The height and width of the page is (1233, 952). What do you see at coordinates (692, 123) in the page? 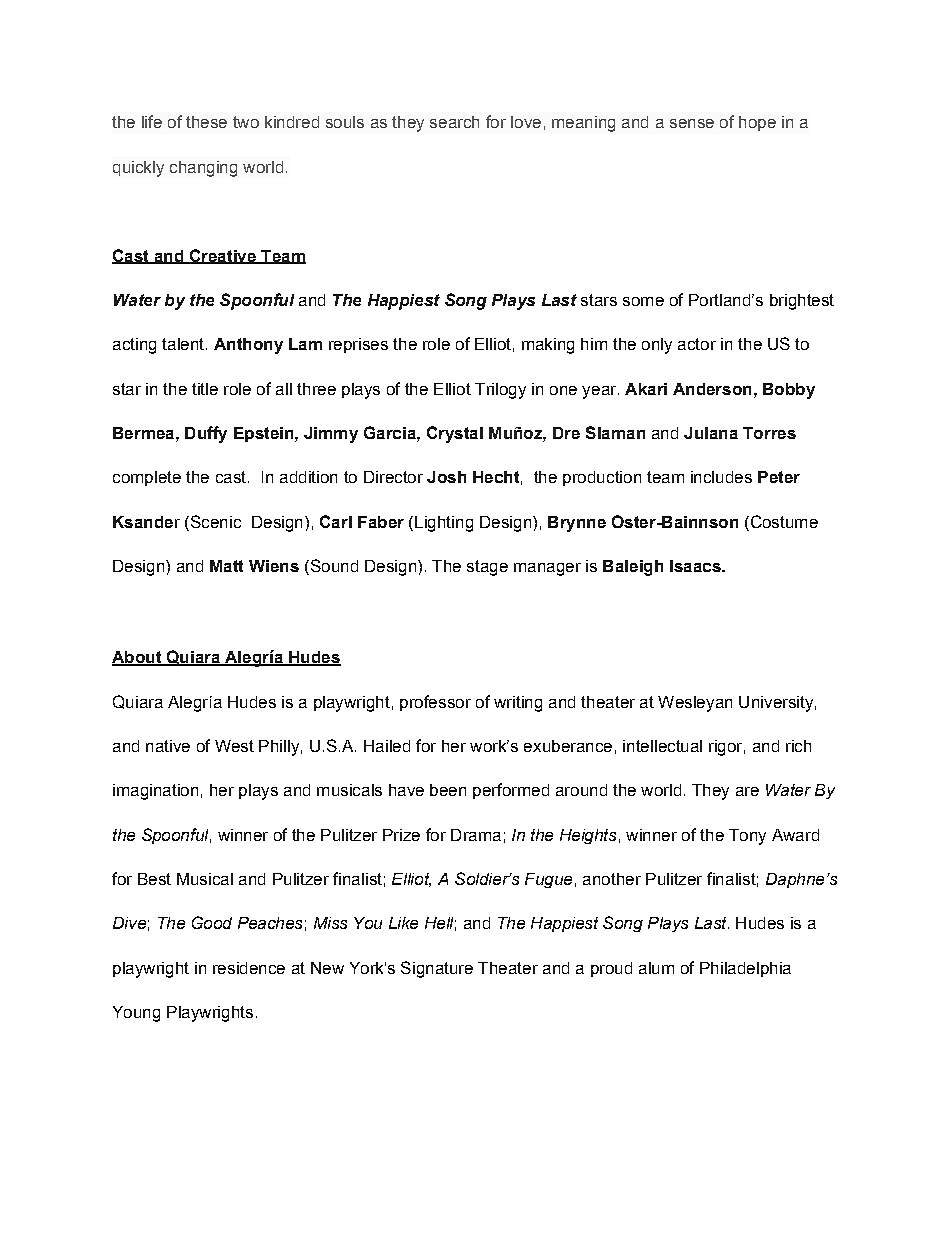
I see `sense` at bounding box center [692, 123].
